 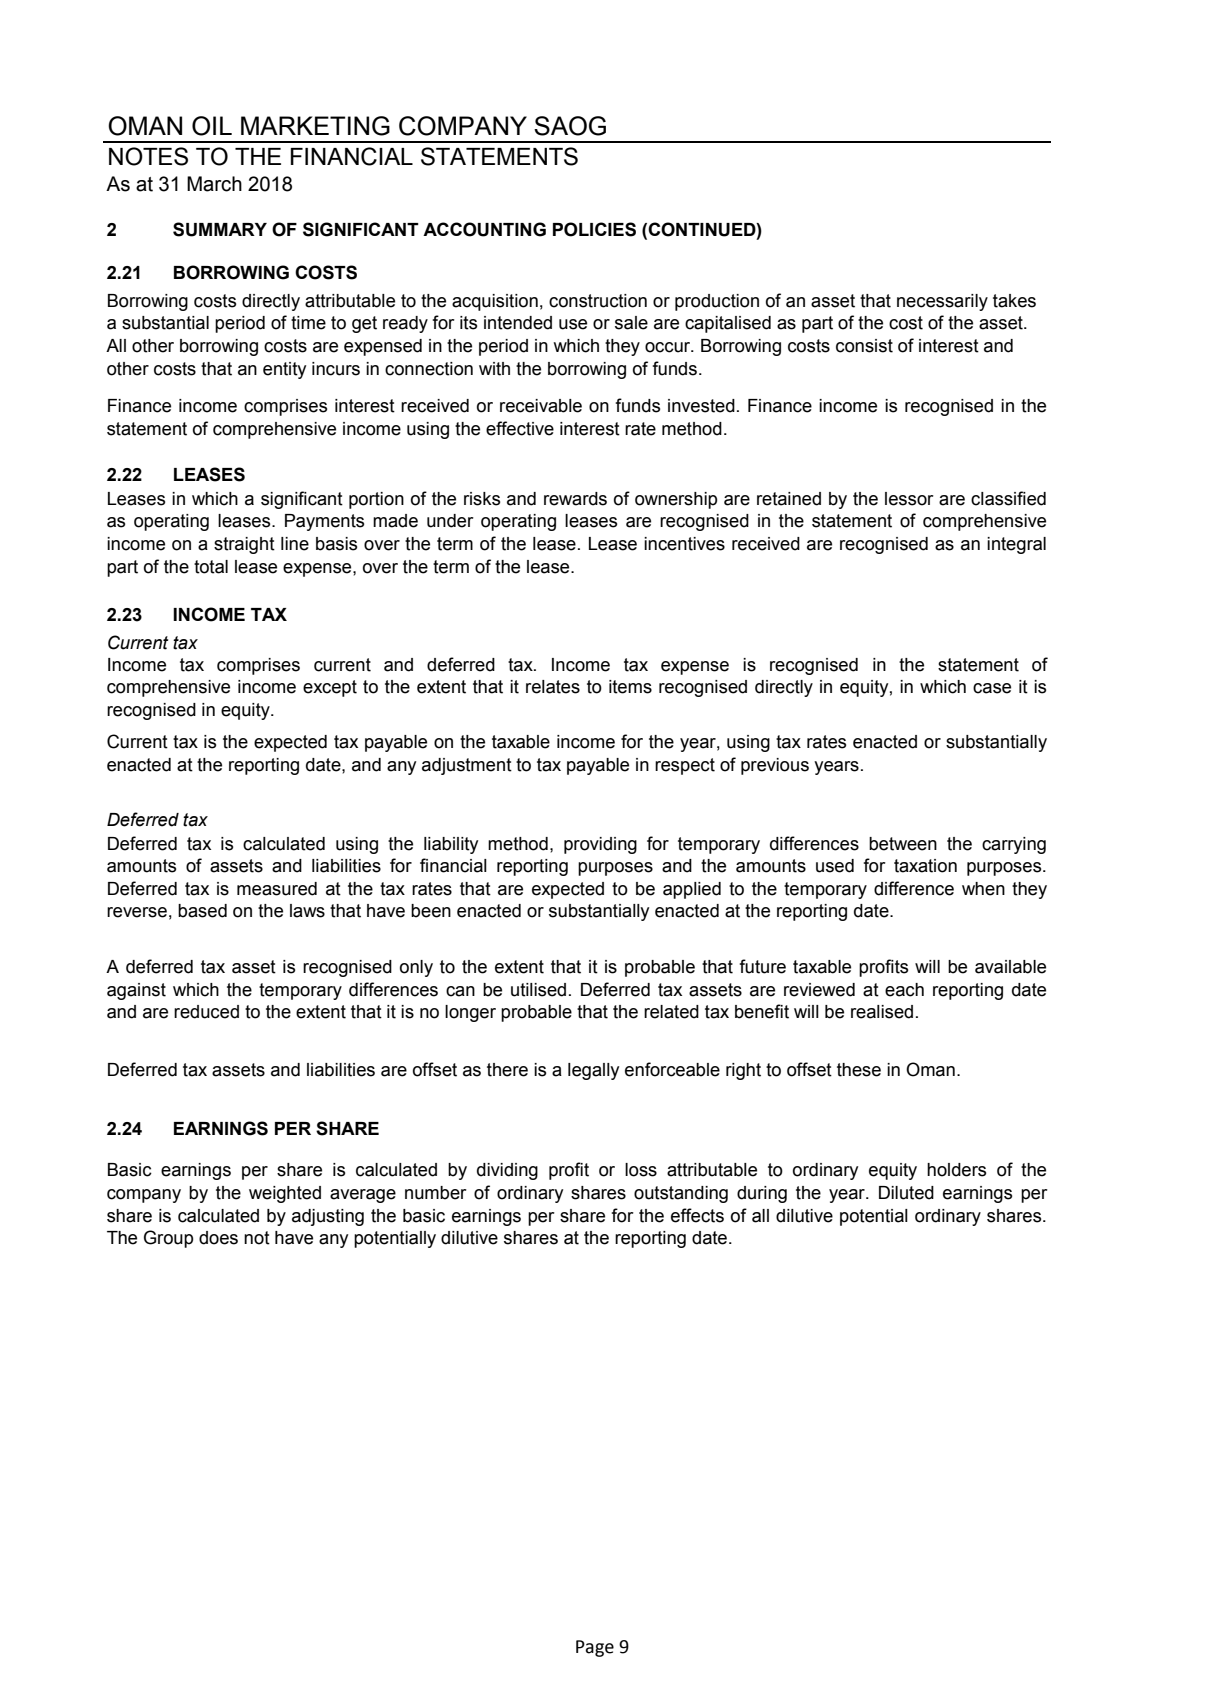 What do you see at coordinates (277, 889) in the screenshot?
I see `measured` at bounding box center [277, 889].
